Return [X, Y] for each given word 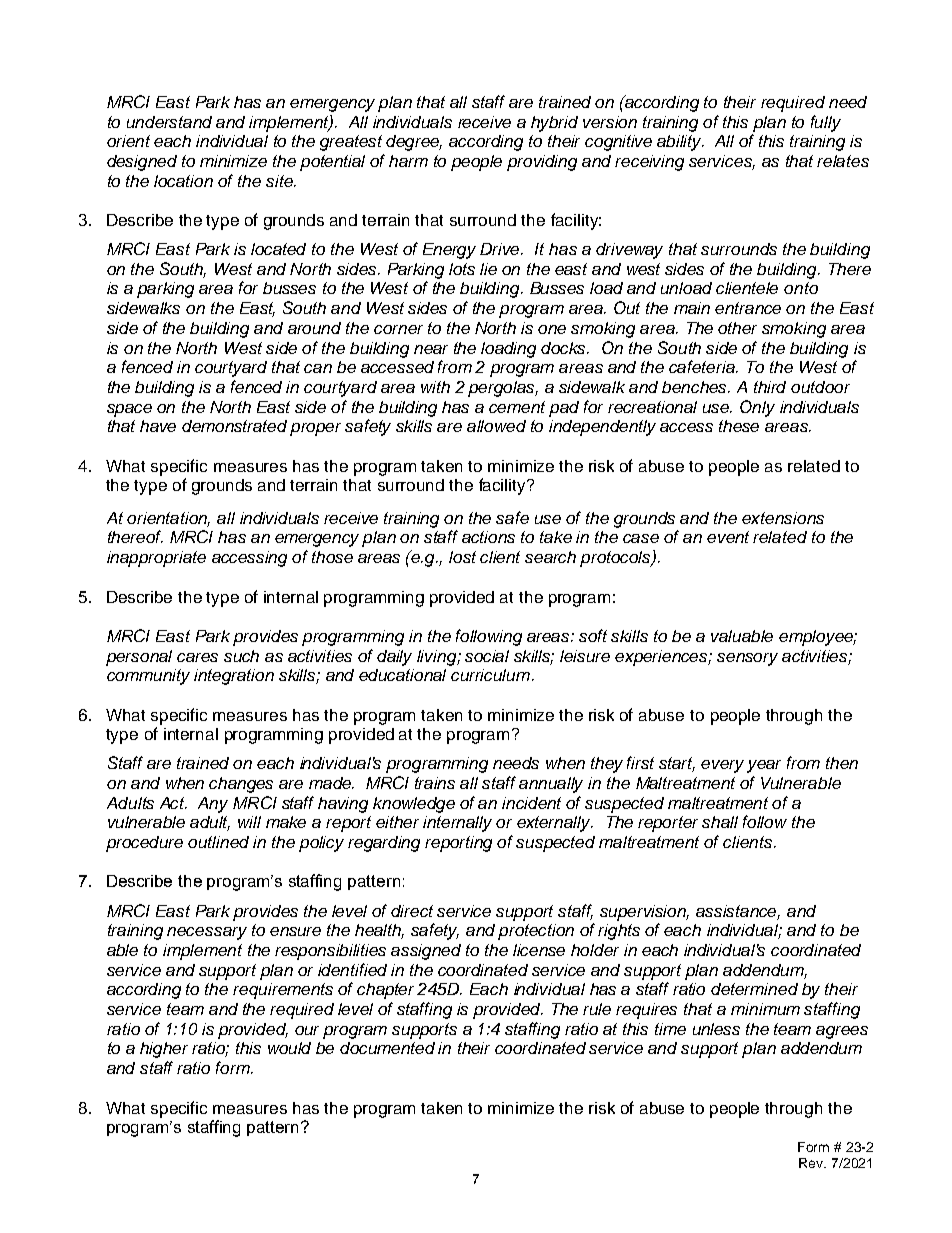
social [487, 656]
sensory [747, 659]
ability [680, 143]
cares [197, 657]
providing [542, 163]
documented [387, 1048]
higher [164, 1050]
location [183, 181]
